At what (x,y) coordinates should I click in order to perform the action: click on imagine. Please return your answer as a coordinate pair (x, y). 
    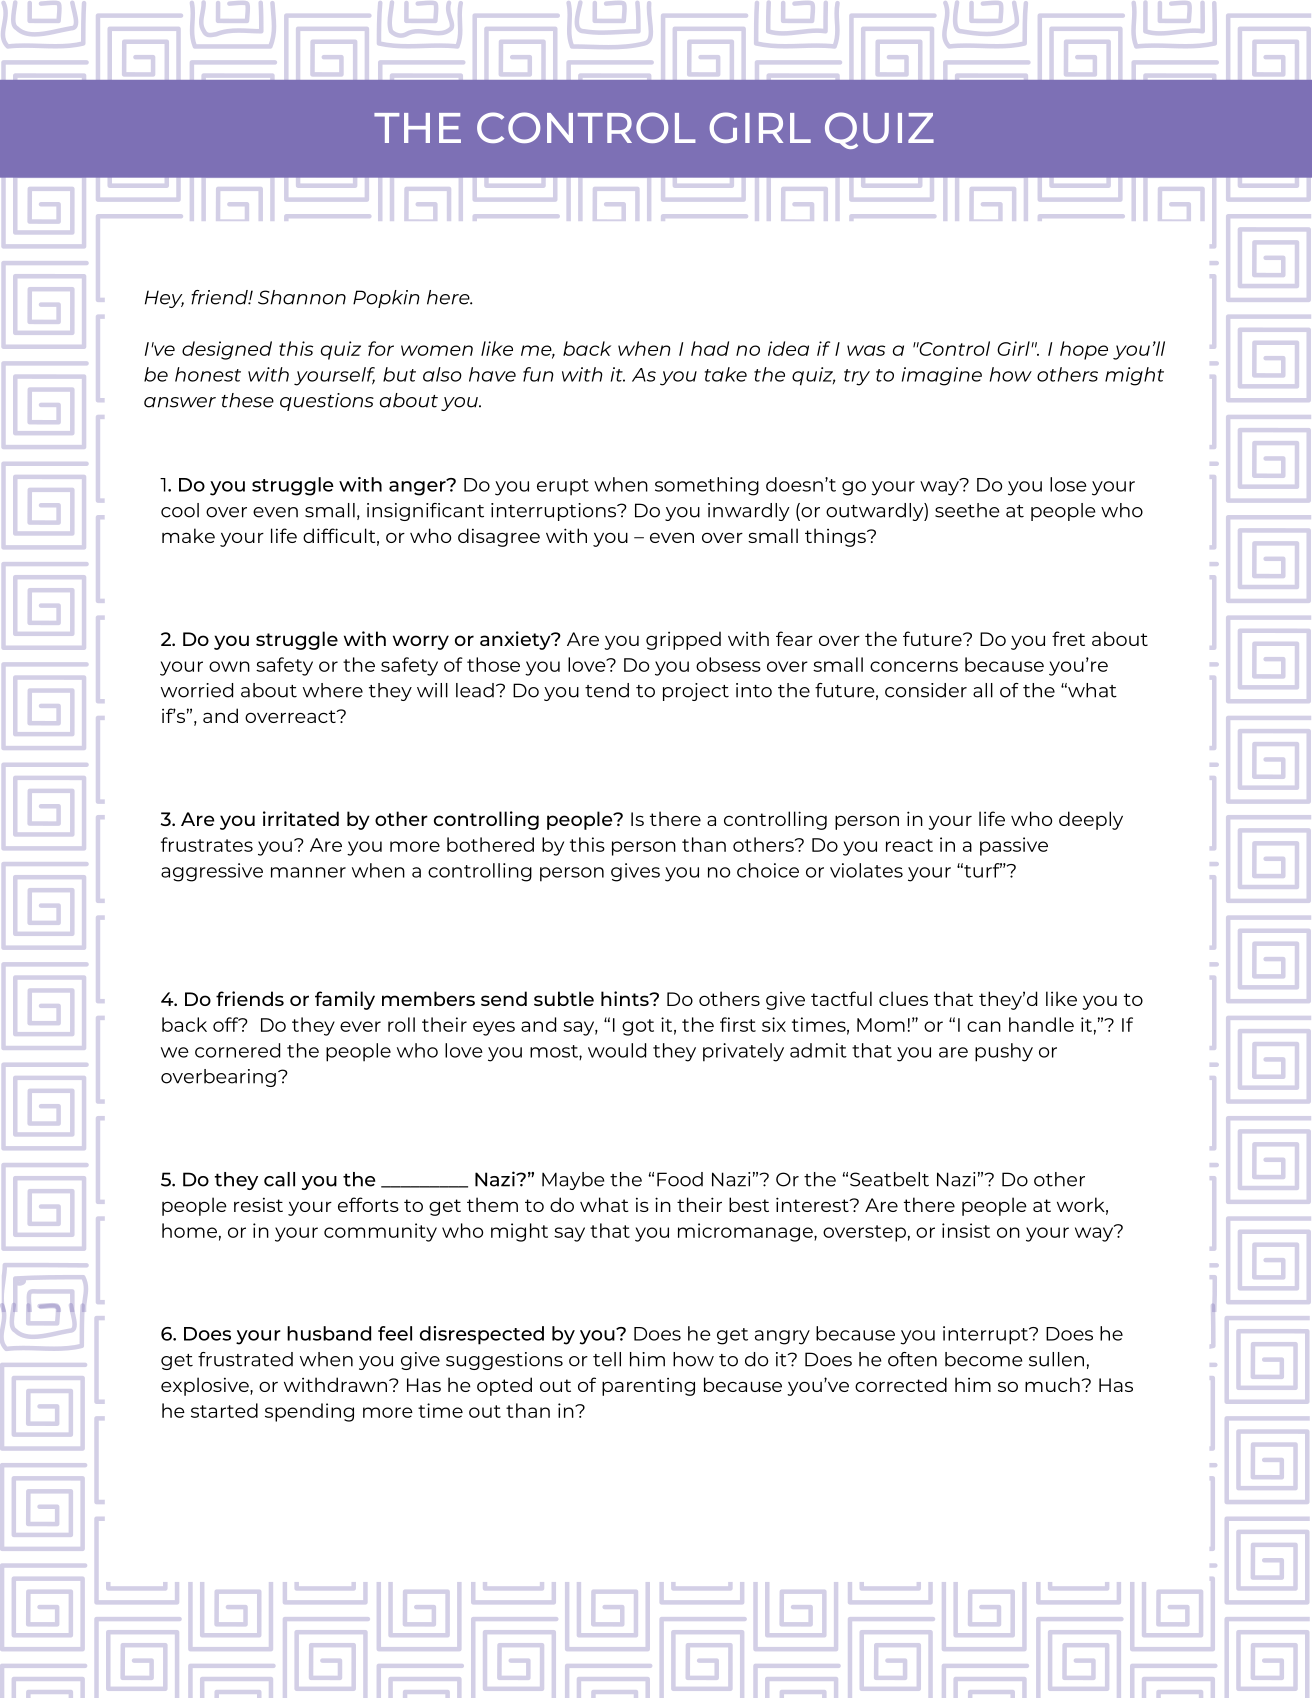
    Looking at the image, I should click on (942, 376).
